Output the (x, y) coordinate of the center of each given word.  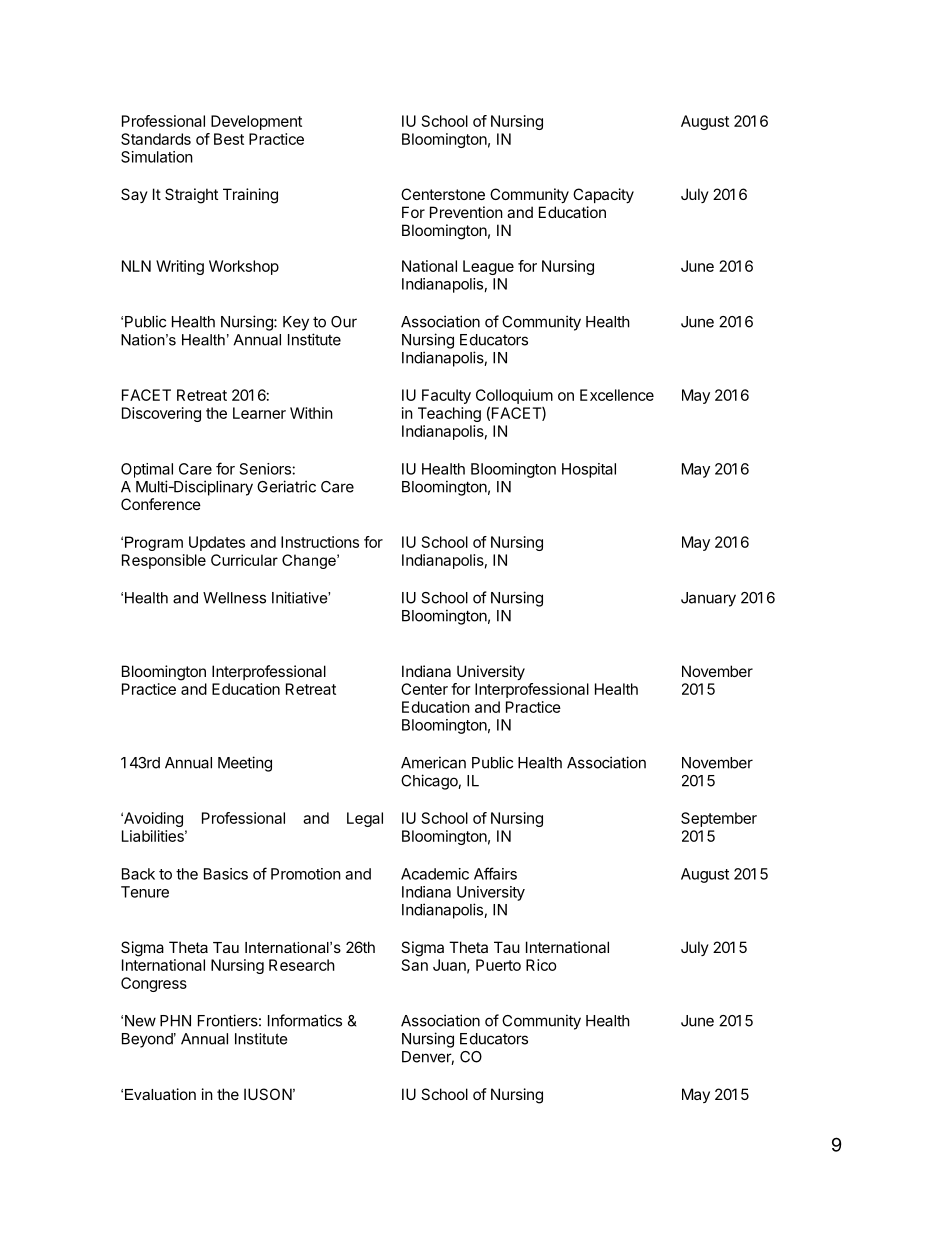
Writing (180, 267)
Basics (226, 874)
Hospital (589, 470)
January (708, 599)
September (719, 819)
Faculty (446, 396)
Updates (217, 543)
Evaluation (160, 1094)
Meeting (245, 764)
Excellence (617, 395)
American (433, 762)
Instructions (320, 542)
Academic (435, 874)
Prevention (466, 212)
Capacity (603, 195)
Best (229, 139)
